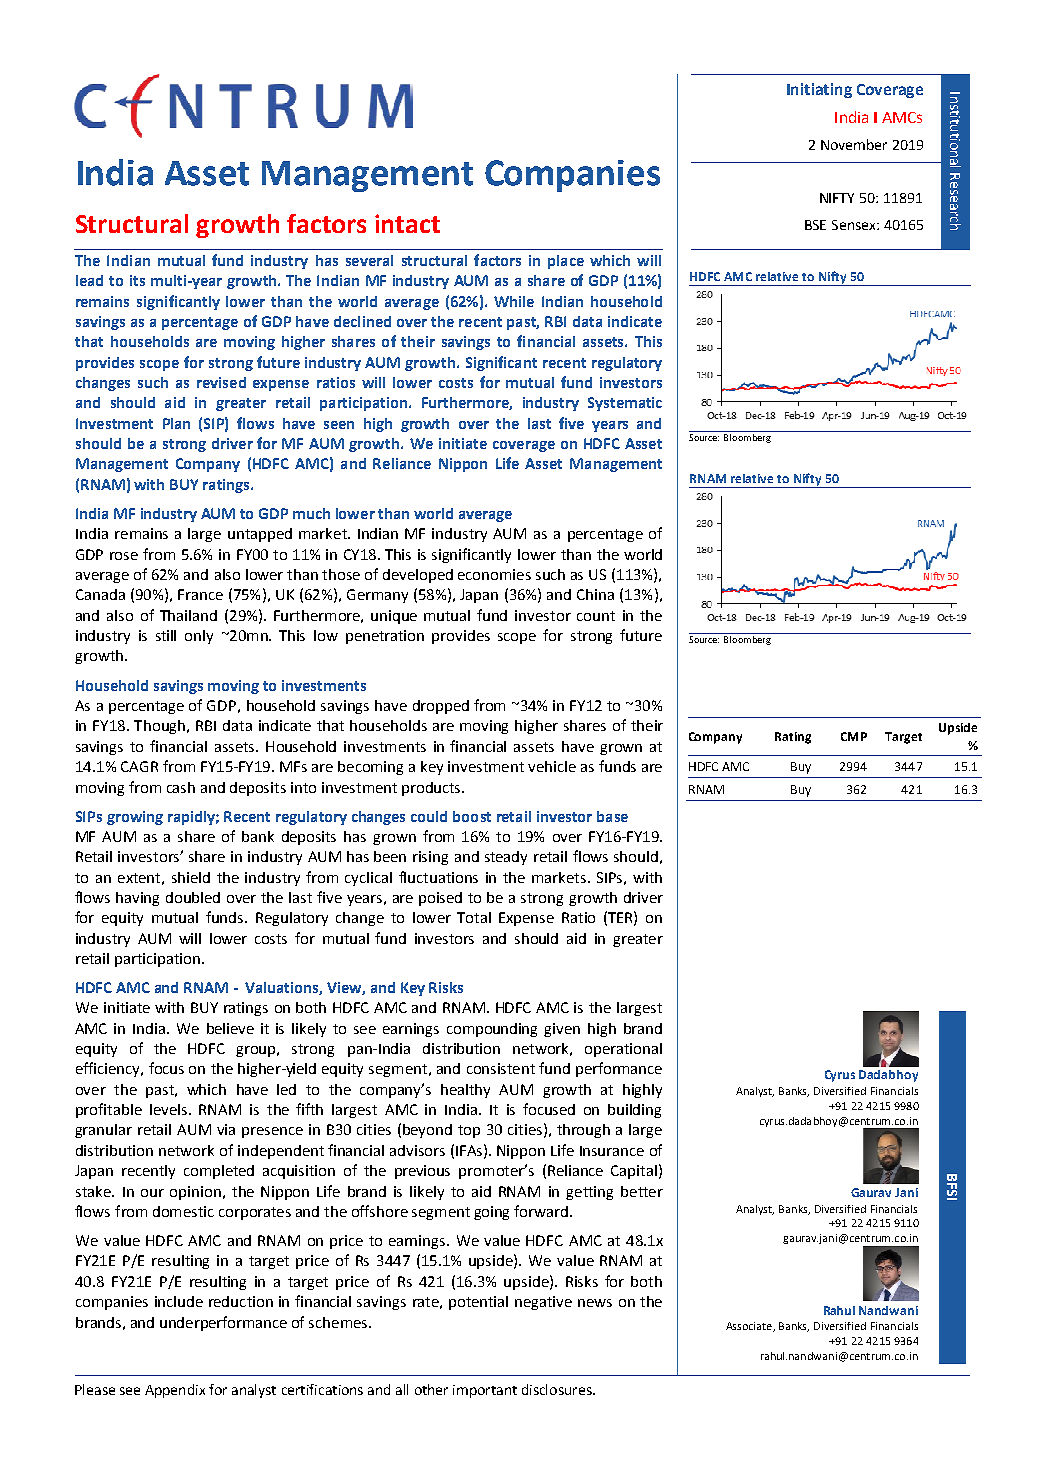 This screenshot has height=1478, width=1045. What do you see at coordinates (193, 897) in the screenshot?
I see `doubled` at bounding box center [193, 897].
